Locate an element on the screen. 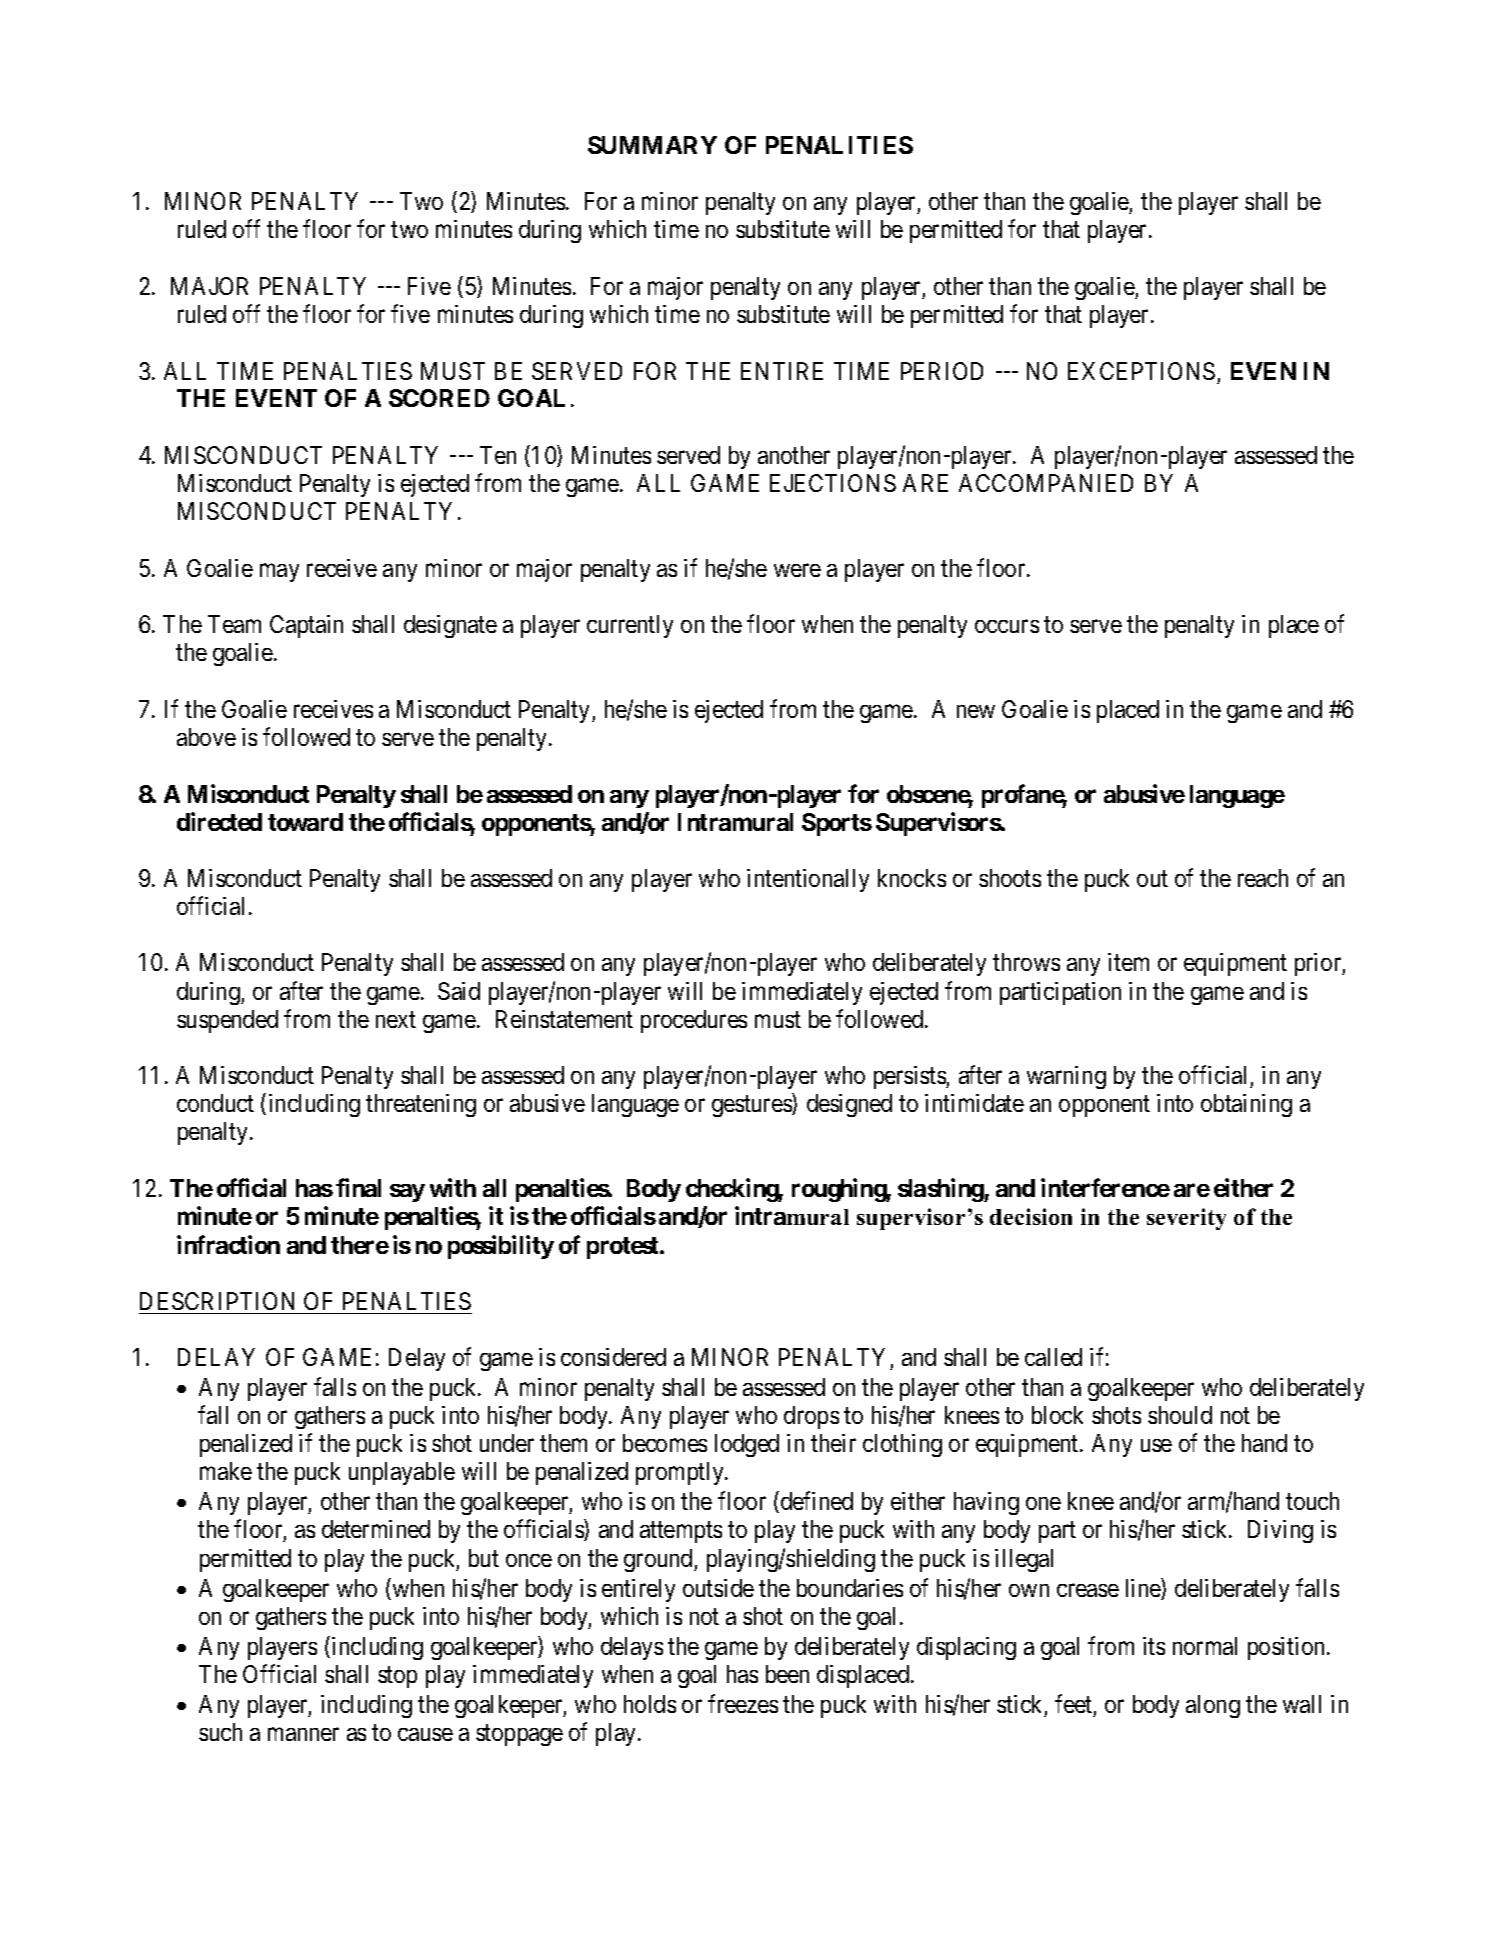 The image size is (1500, 1941). gestures is located at coordinates (752, 1106).
